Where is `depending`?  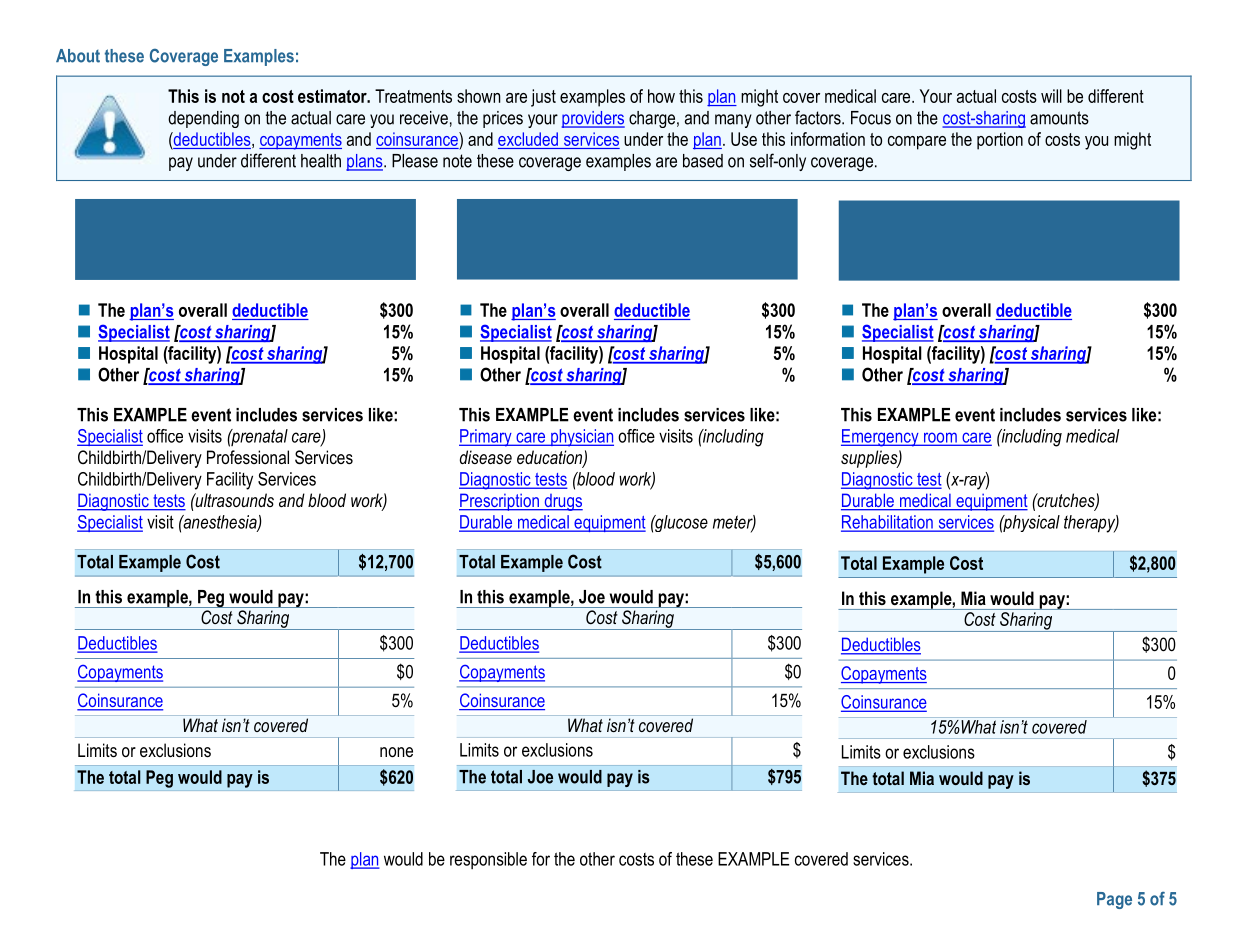
depending is located at coordinates (203, 119).
